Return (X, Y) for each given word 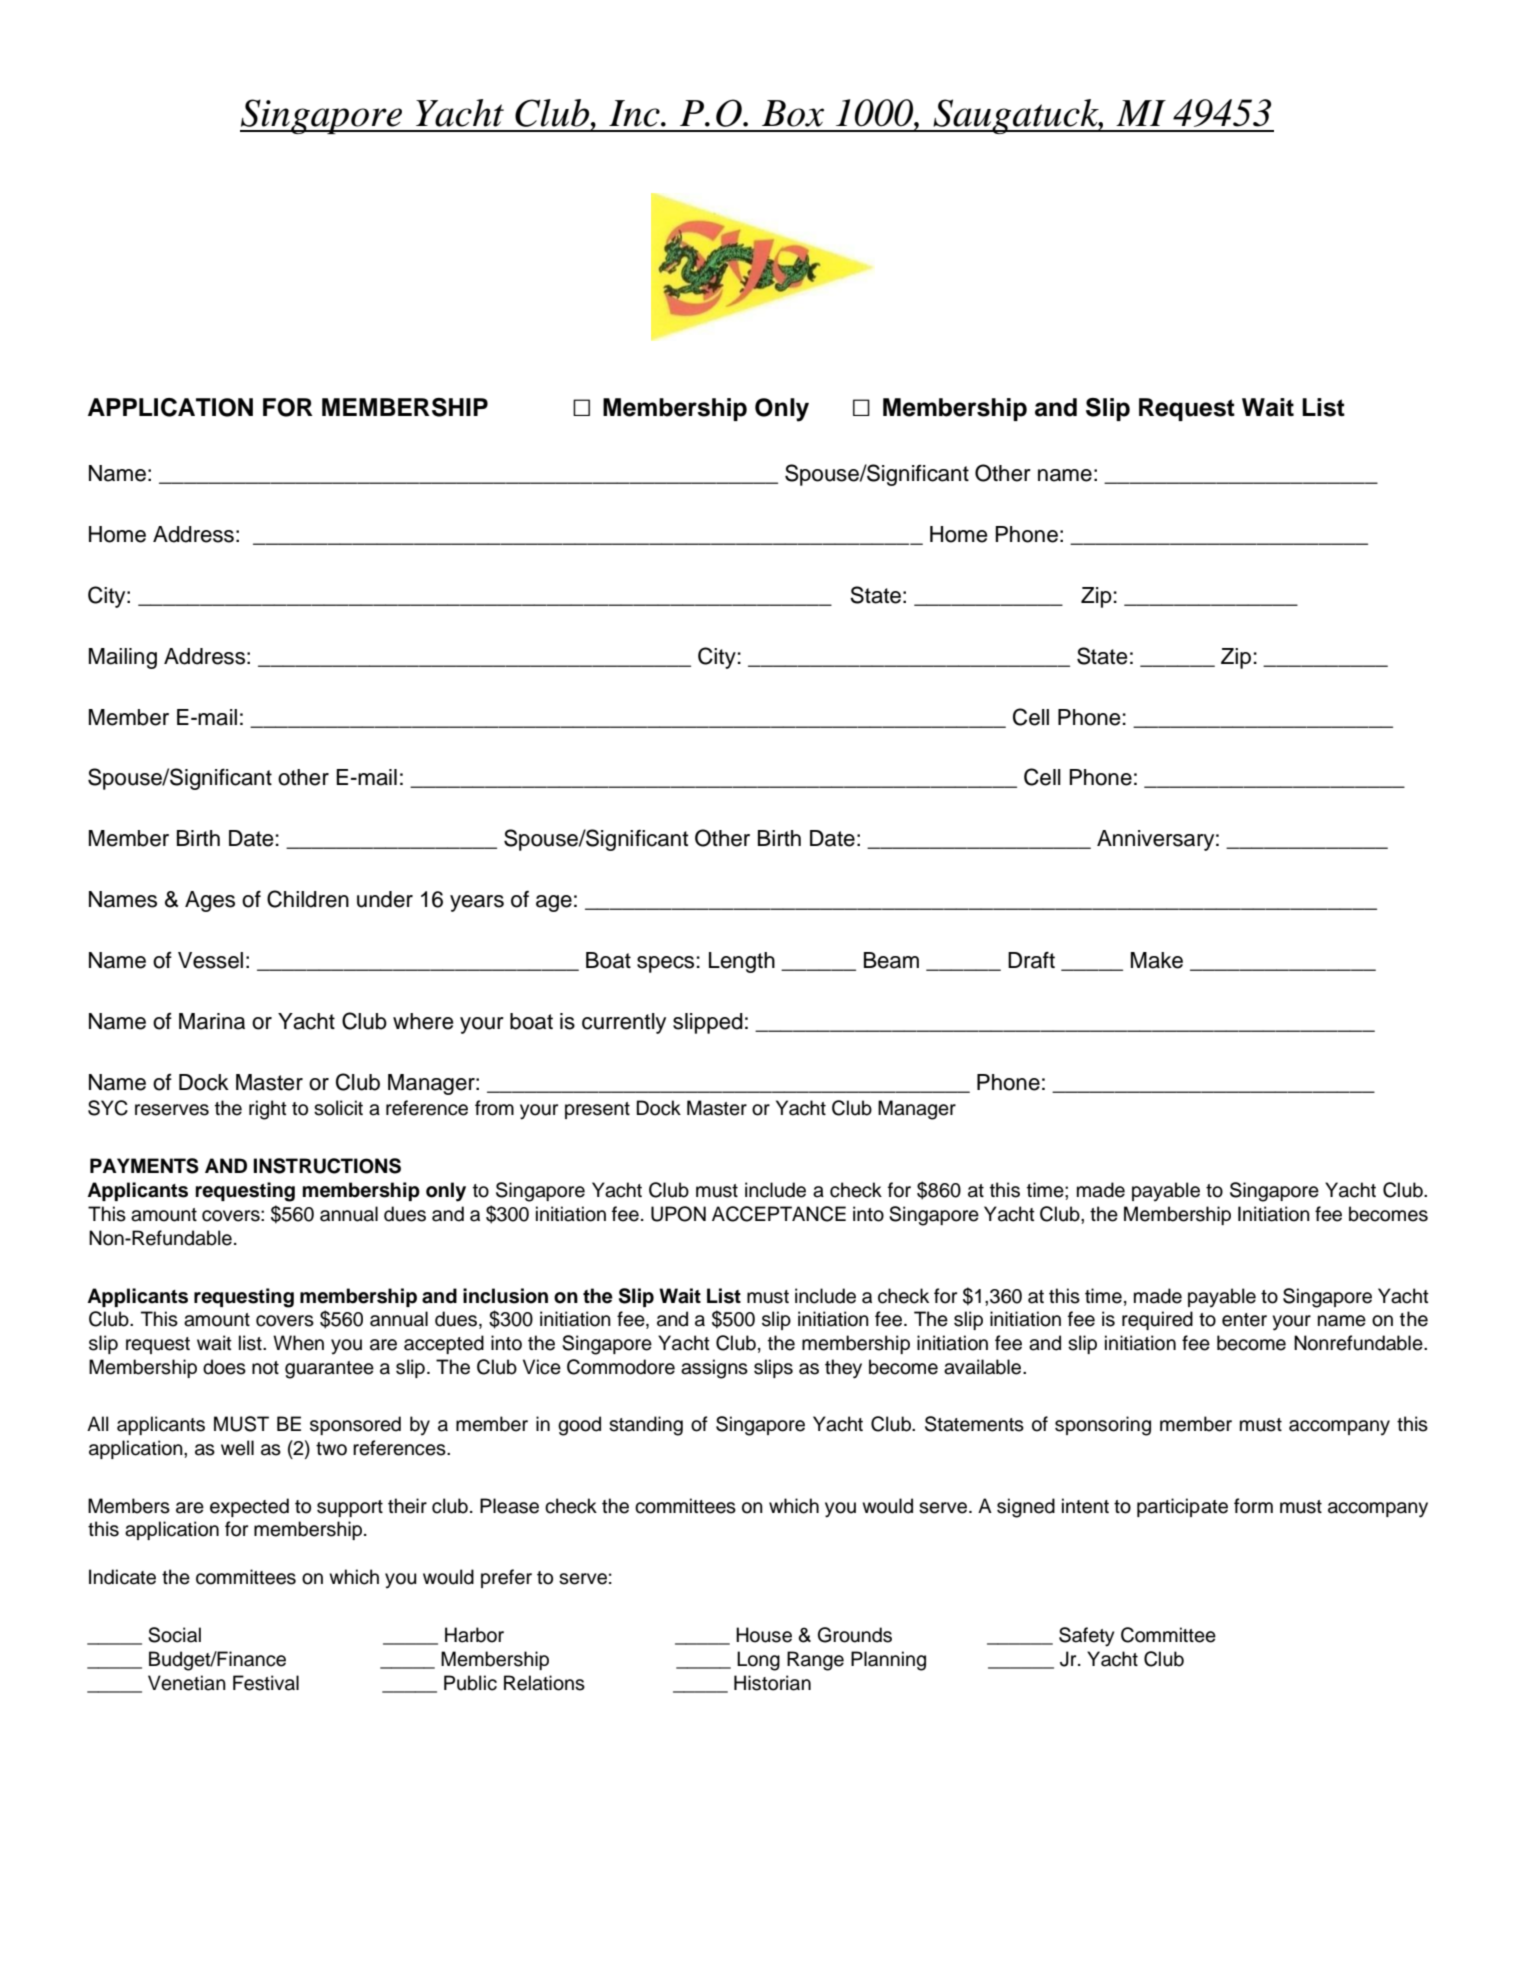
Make (1157, 960)
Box (793, 113)
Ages (210, 901)
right (268, 1110)
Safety (1086, 1637)
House (764, 1635)
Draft (1031, 960)
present (597, 1110)
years (477, 903)
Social (174, 1635)
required (1157, 1320)
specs (665, 964)
